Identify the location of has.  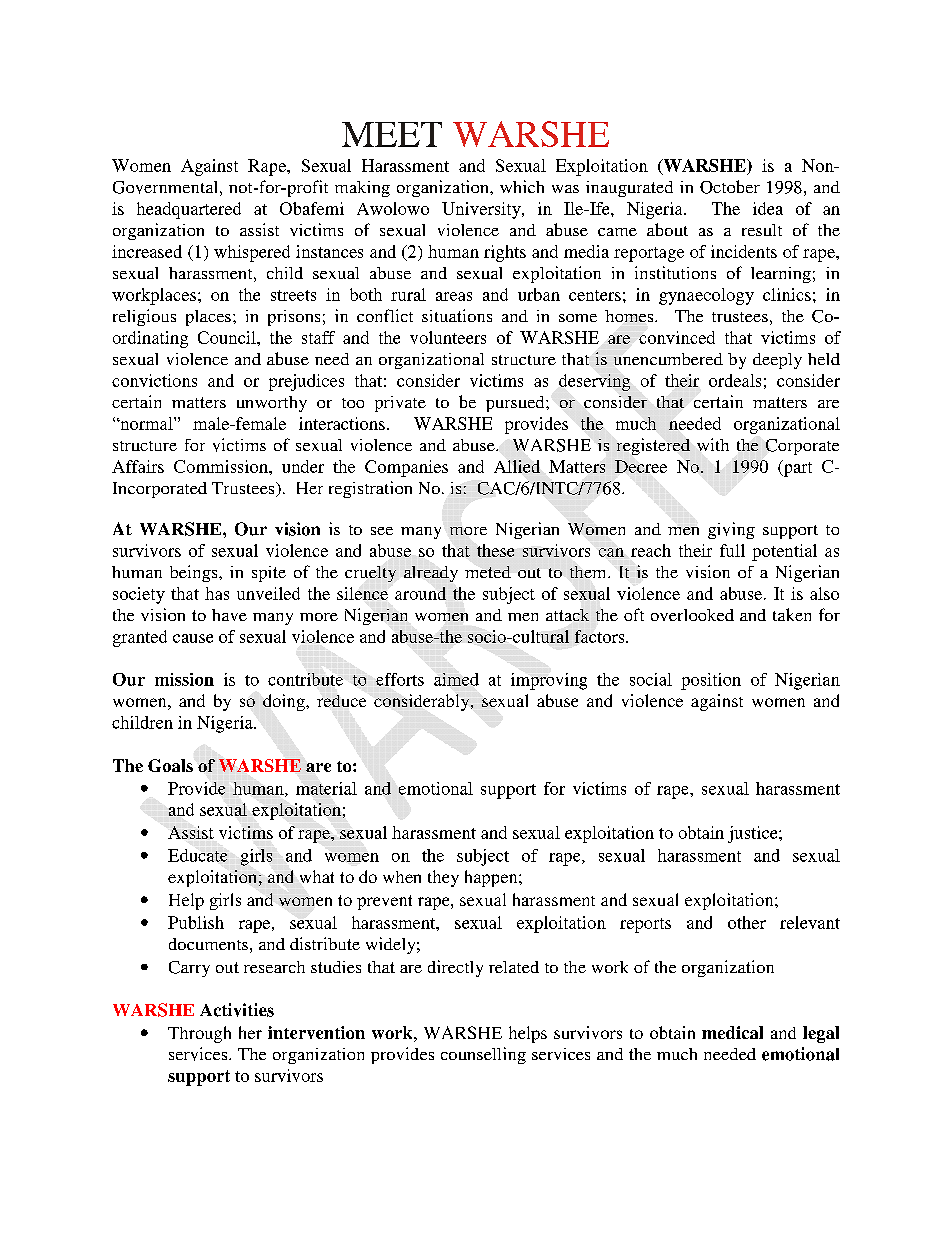
(217, 593).
